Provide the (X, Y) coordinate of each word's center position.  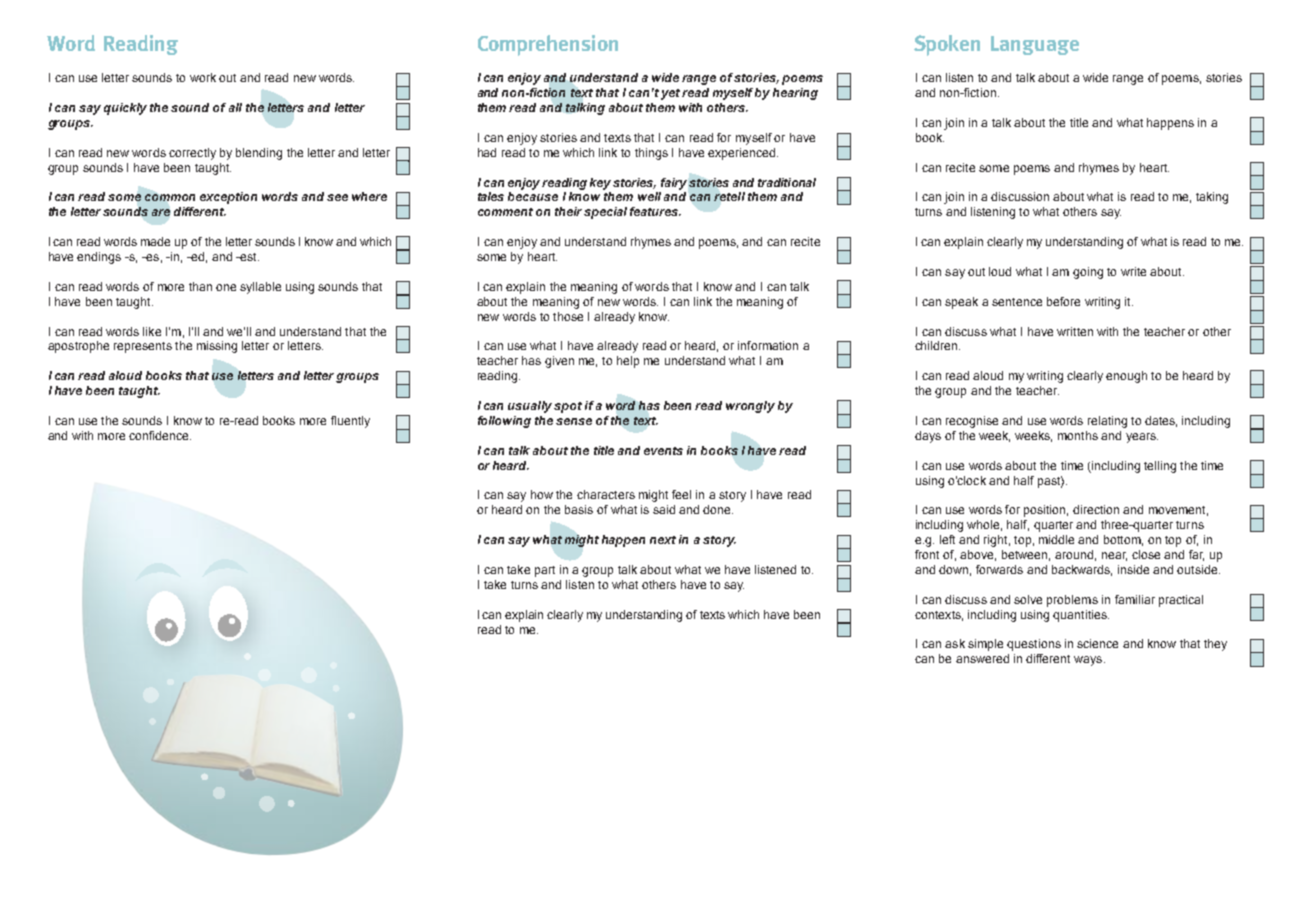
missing (217, 347)
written (1075, 331)
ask (955, 643)
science (1097, 643)
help (628, 362)
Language (1035, 45)
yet (670, 94)
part (545, 571)
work (203, 77)
